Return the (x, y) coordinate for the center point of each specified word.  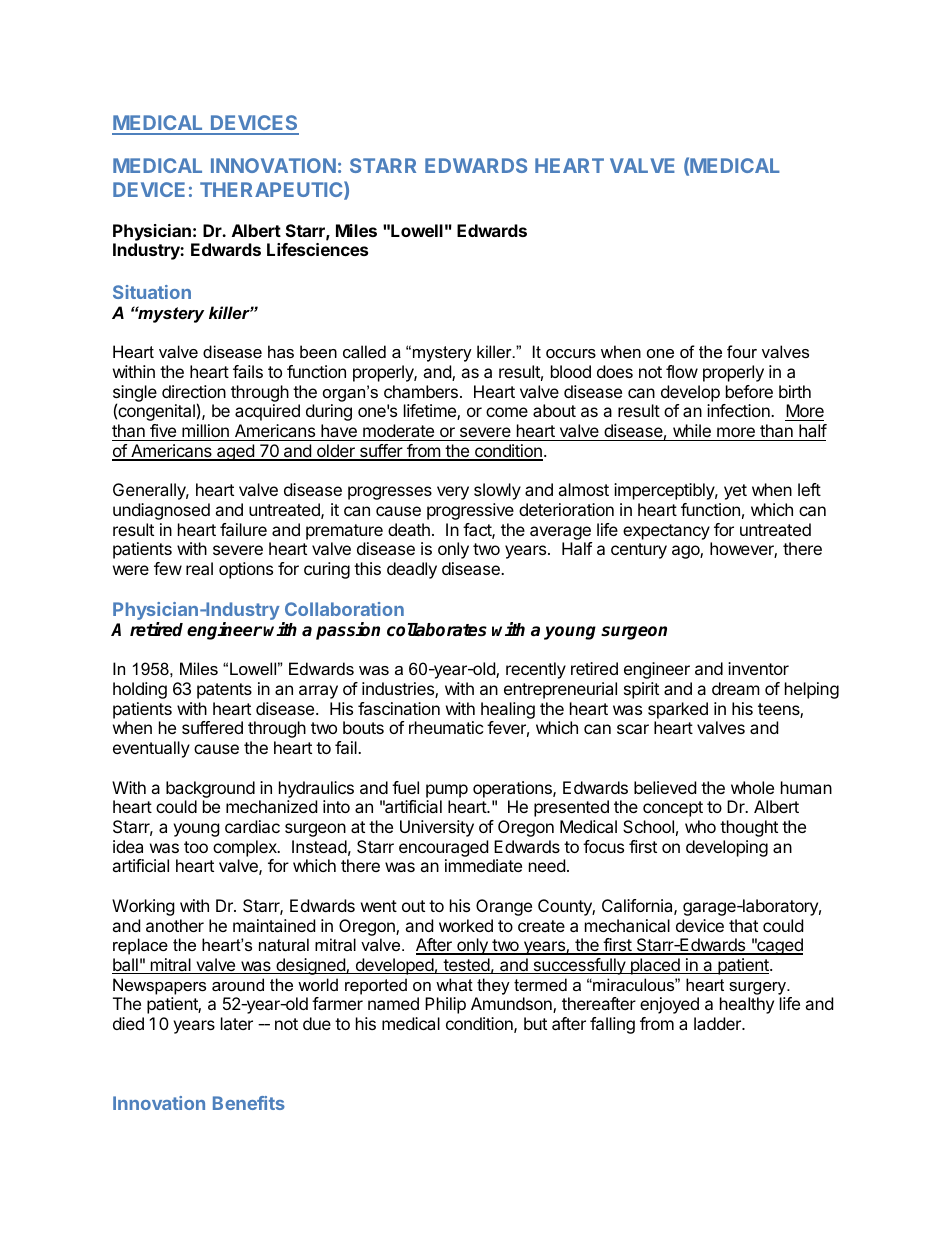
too (196, 847)
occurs (571, 353)
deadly (412, 570)
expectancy (666, 532)
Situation (152, 292)
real (199, 568)
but (535, 1023)
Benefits (249, 1103)
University (437, 828)
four (742, 351)
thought (749, 828)
